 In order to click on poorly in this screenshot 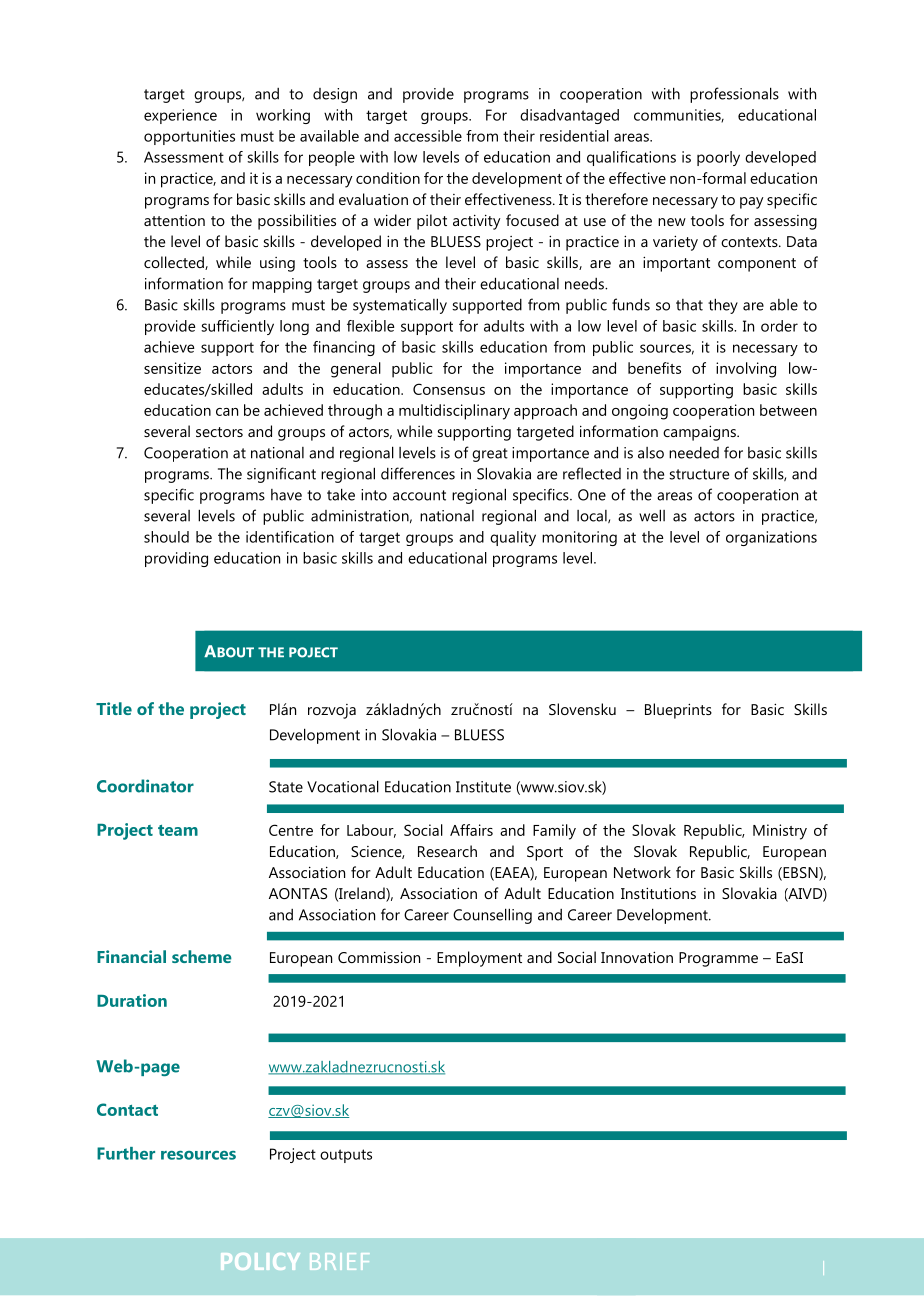, I will do `click(718, 158)`.
